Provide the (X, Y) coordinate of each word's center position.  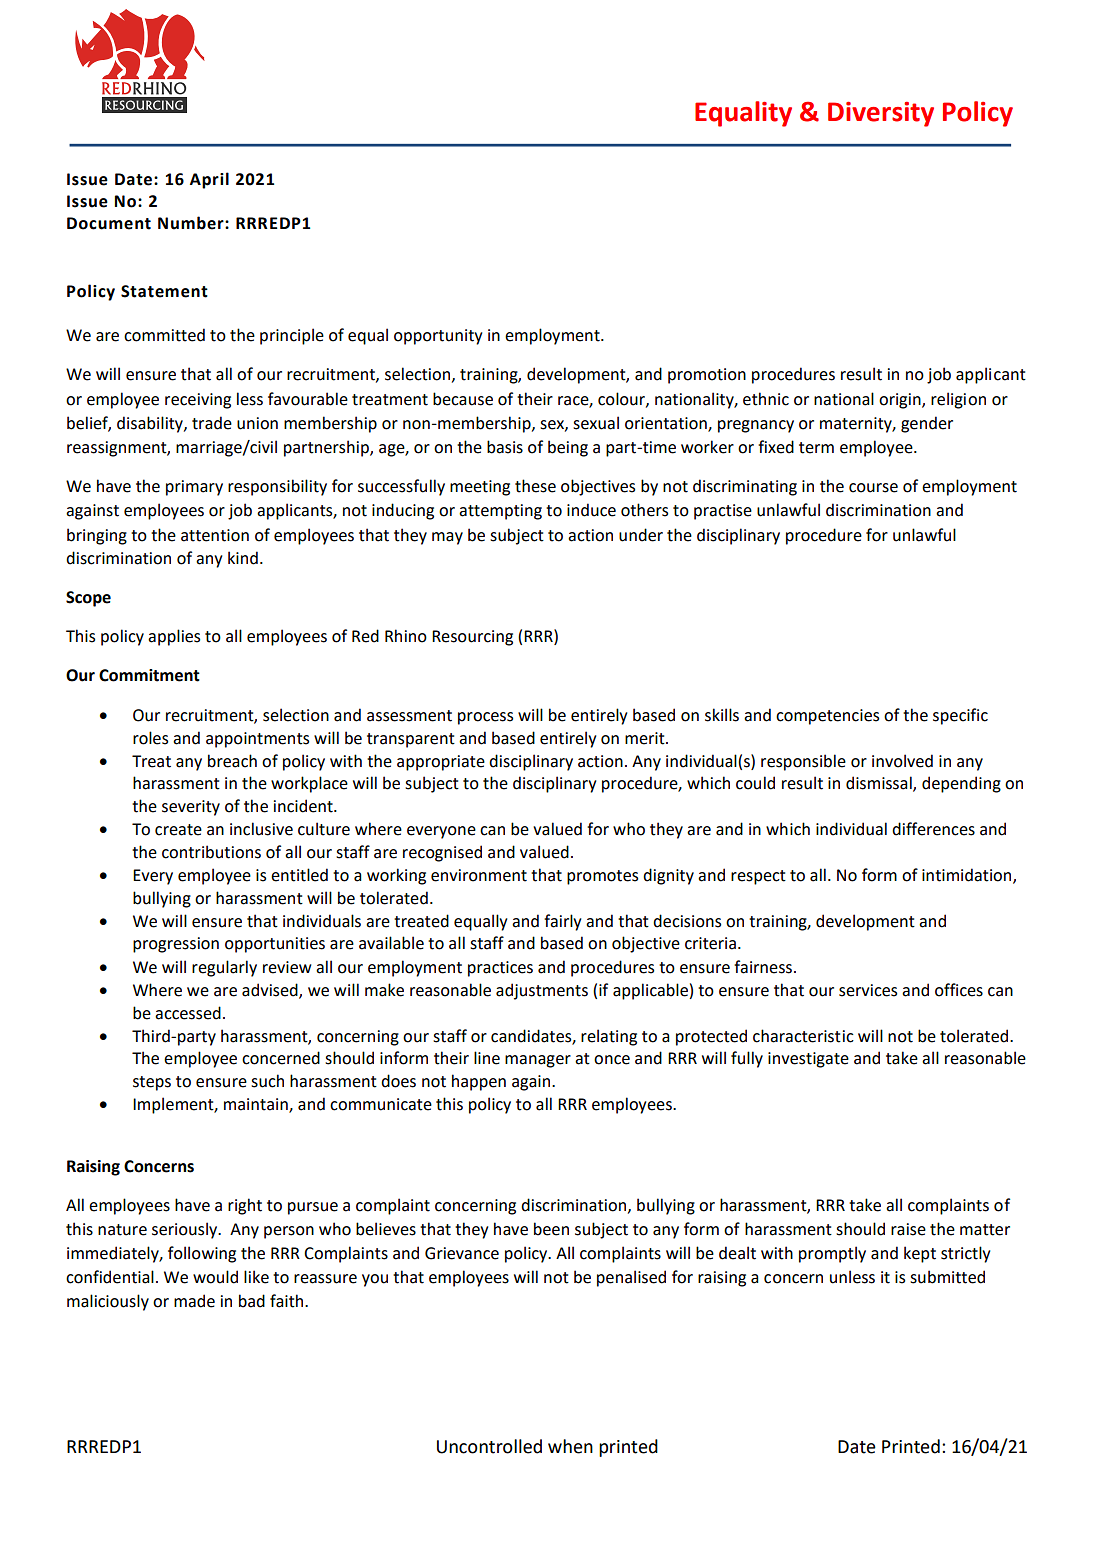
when (570, 1446)
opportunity (438, 337)
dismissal (880, 784)
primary (194, 488)
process (485, 718)
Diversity (881, 114)
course (873, 488)
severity (191, 808)
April (209, 180)
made (194, 1301)
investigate (808, 1060)
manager (538, 1061)
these (535, 486)
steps (152, 1083)
